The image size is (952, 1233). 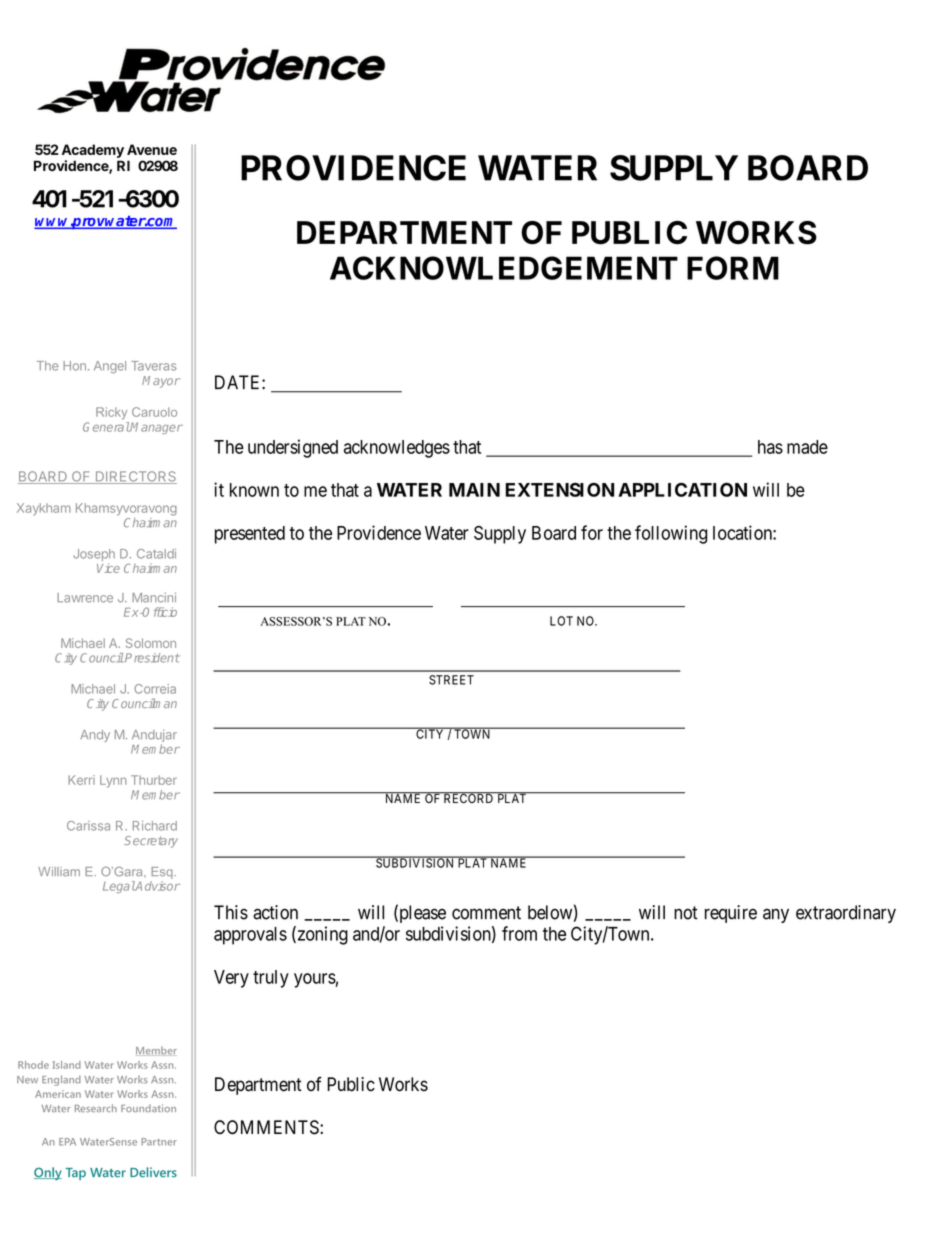 What do you see at coordinates (504, 268) in the document?
I see `ACKNOWLEDGEMENT` at bounding box center [504, 268].
